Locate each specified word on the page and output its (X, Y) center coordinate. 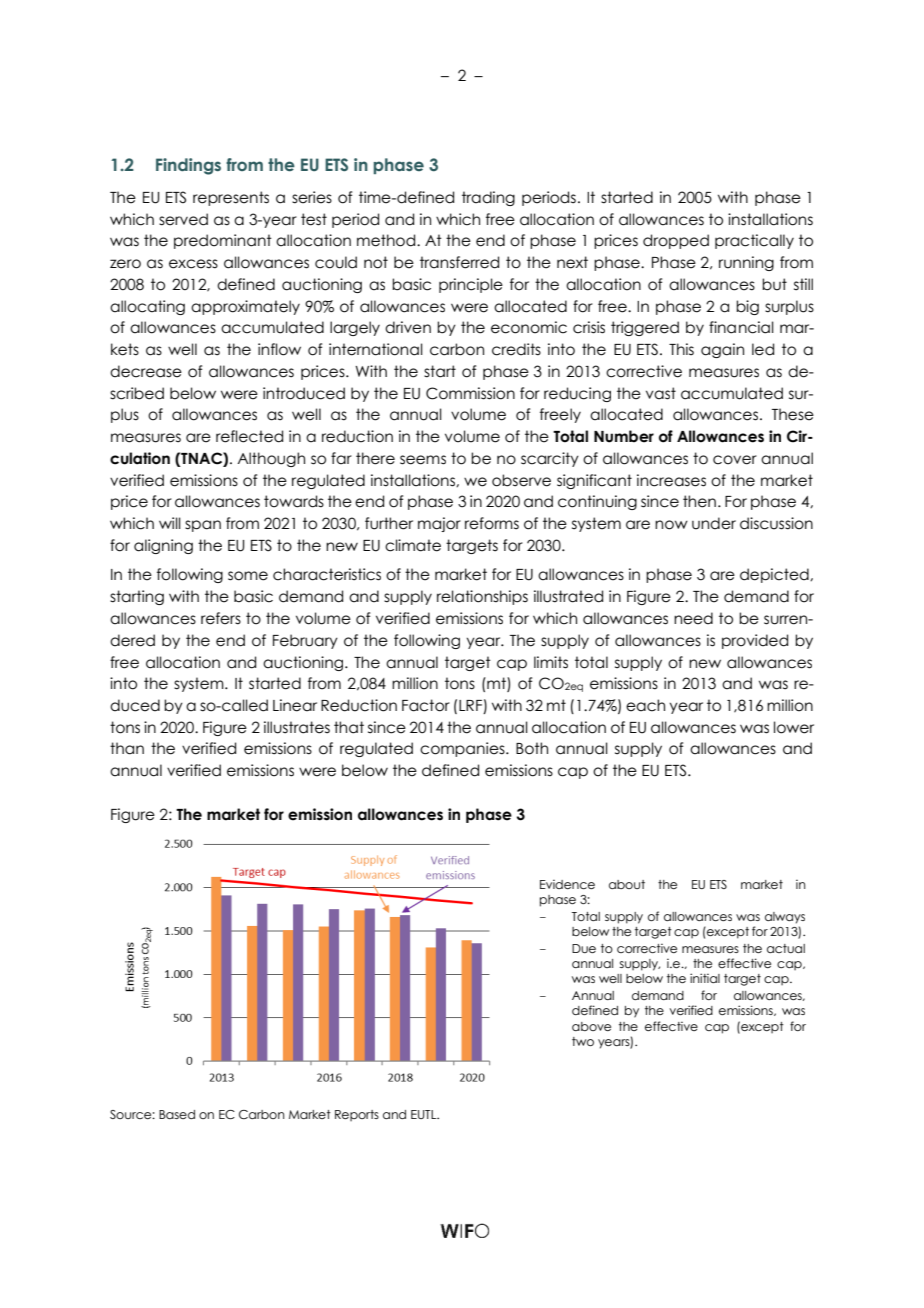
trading (488, 198)
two (583, 1041)
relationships (482, 597)
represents (231, 198)
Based (177, 1114)
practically (754, 241)
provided (755, 641)
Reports (357, 1115)
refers (221, 618)
